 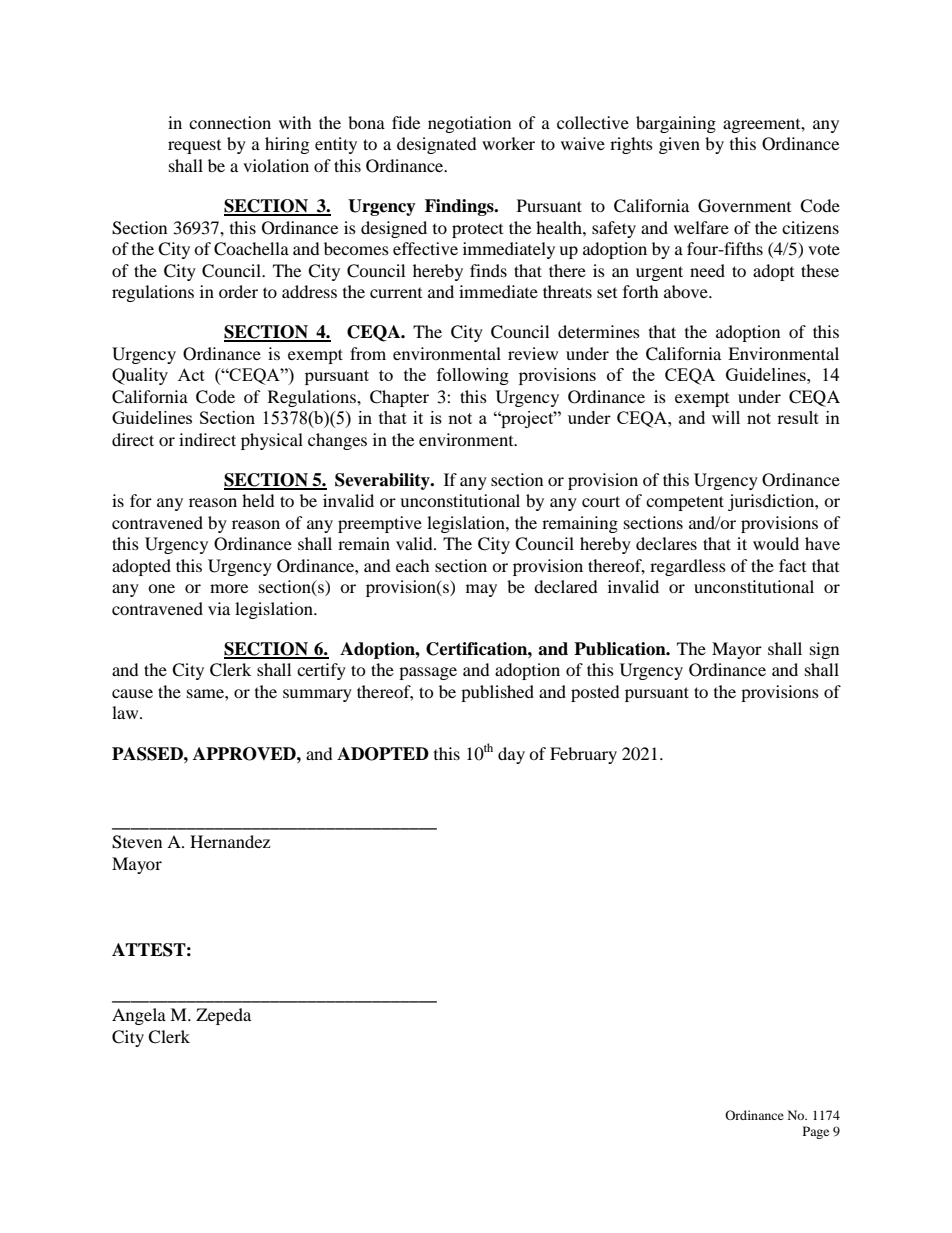 What do you see at coordinates (473, 376) in the screenshot?
I see `following` at bounding box center [473, 376].
